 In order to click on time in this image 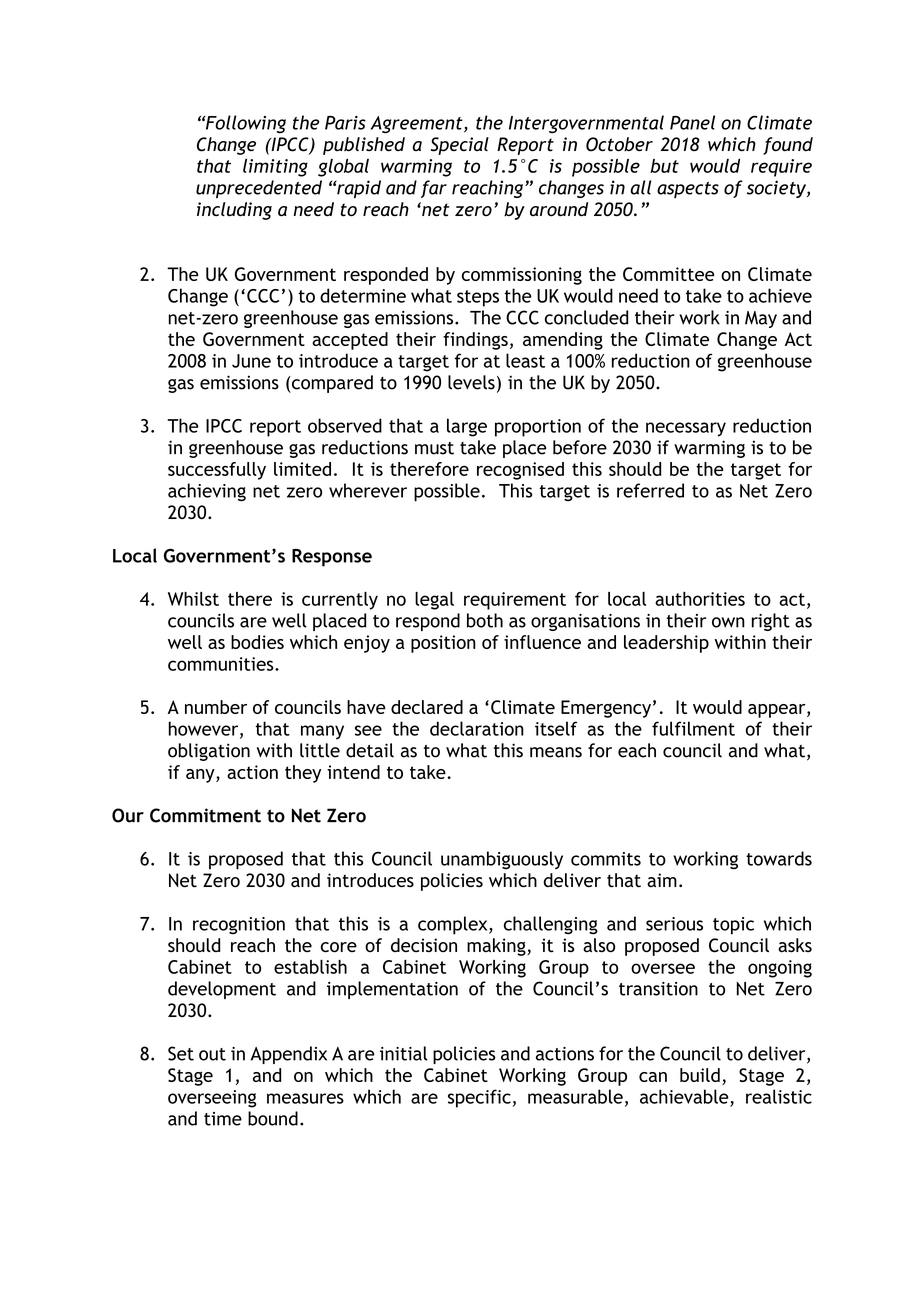, I will do `click(223, 1119)`.
